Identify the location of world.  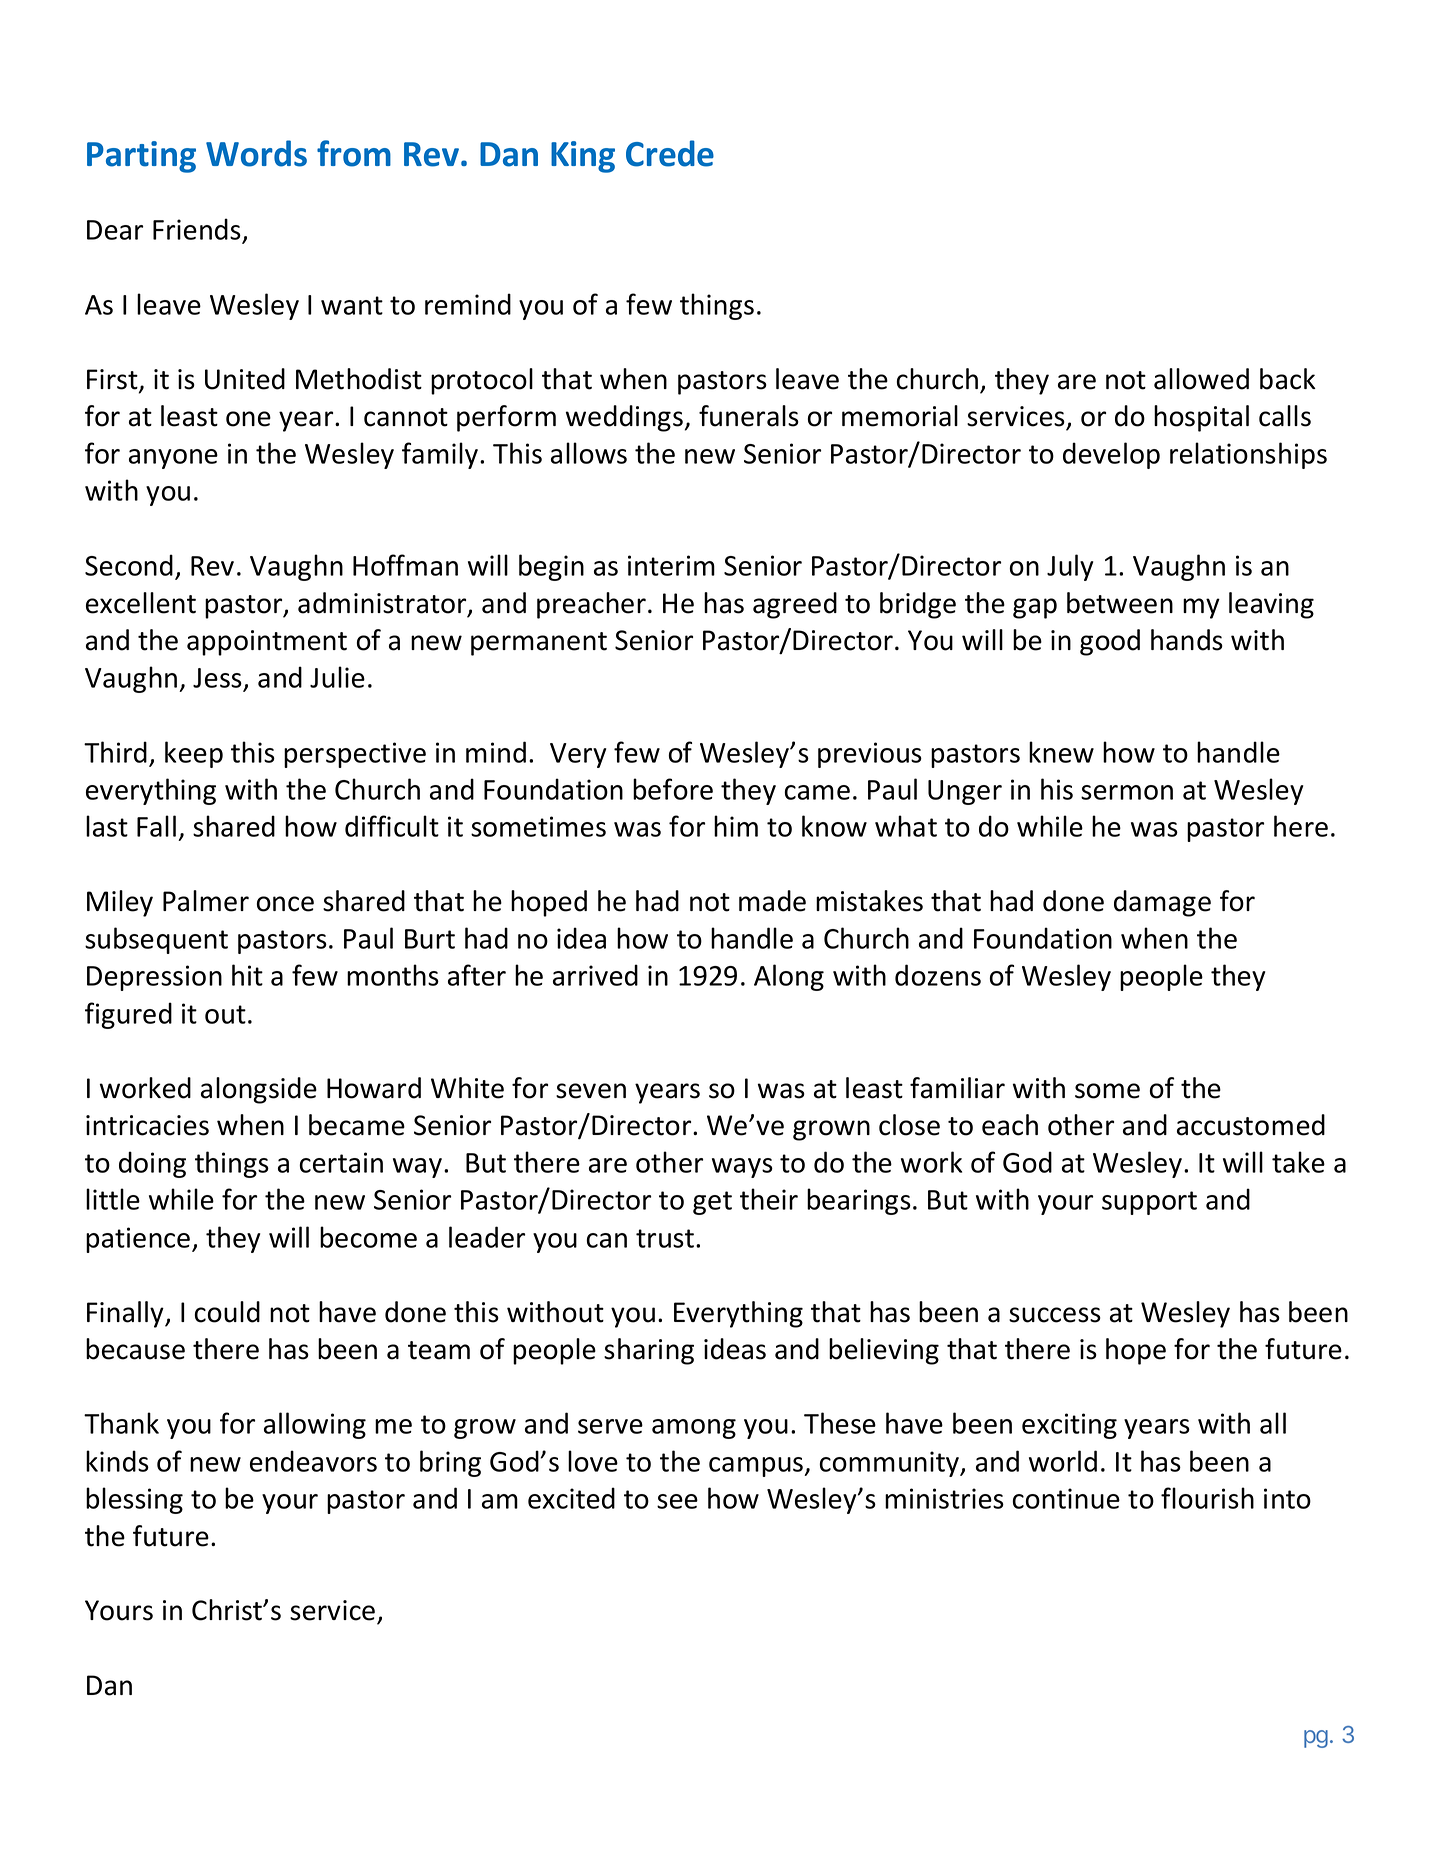
(1063, 1461).
